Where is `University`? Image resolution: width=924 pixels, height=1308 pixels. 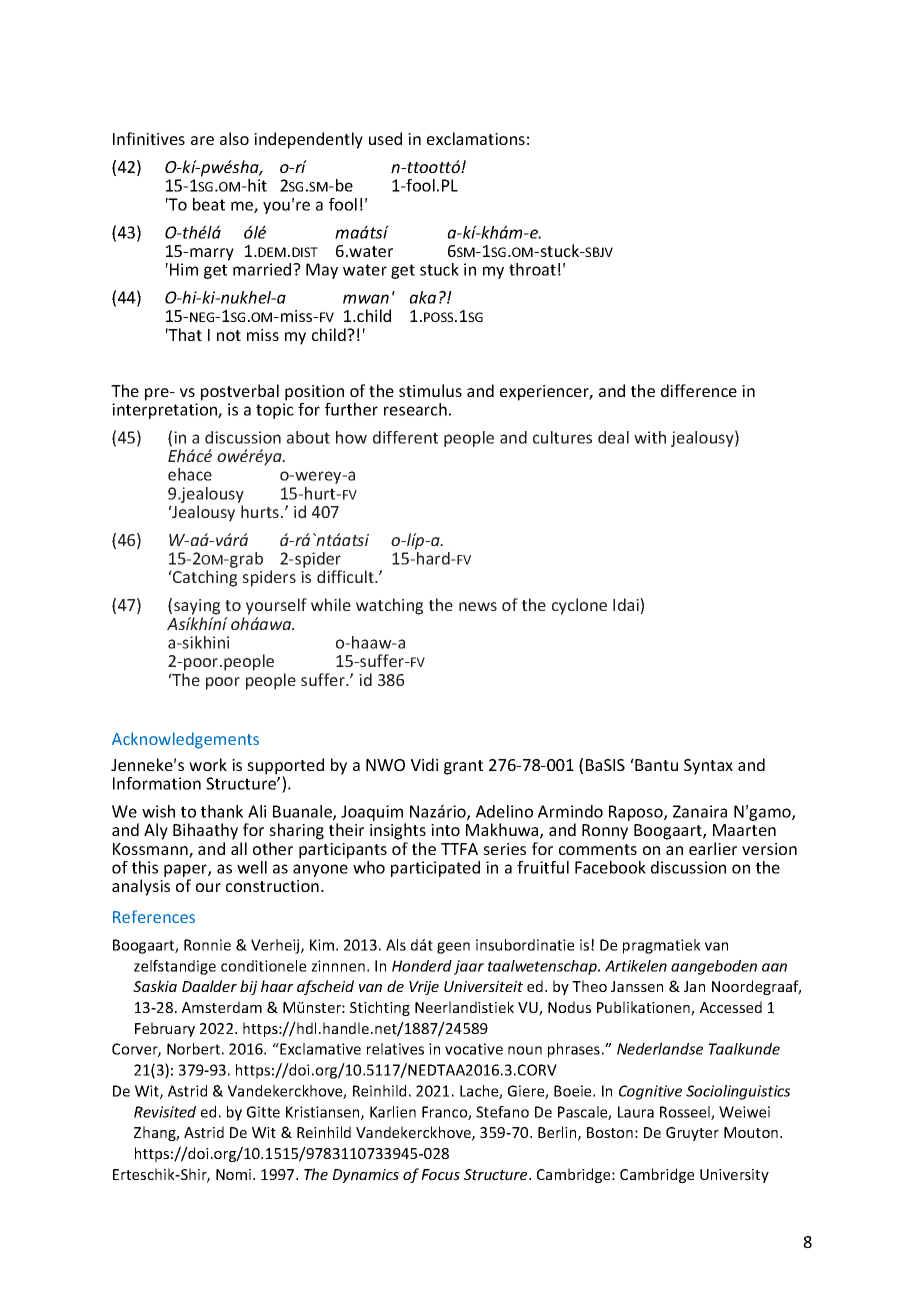 University is located at coordinates (734, 1176).
